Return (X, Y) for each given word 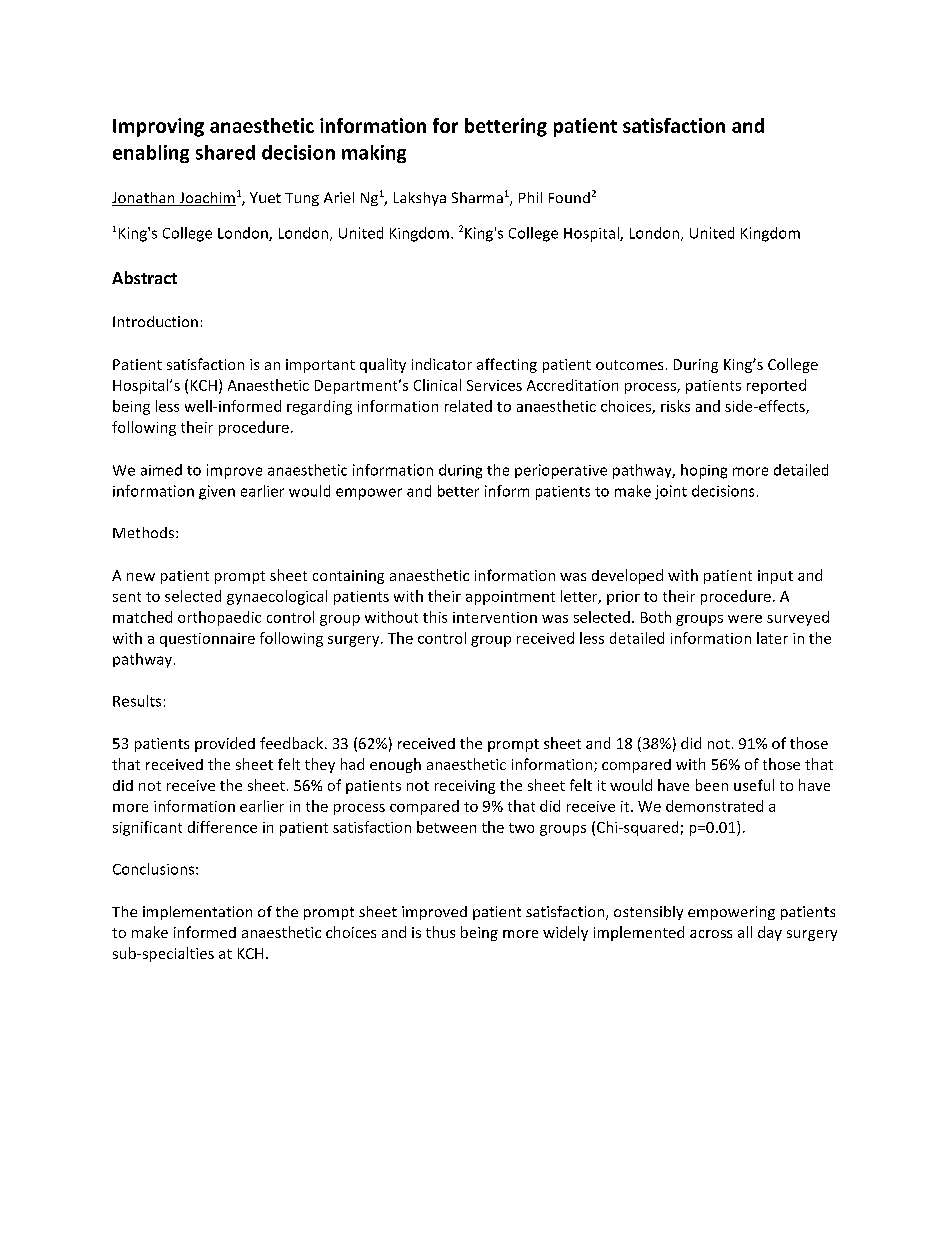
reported (776, 386)
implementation (197, 913)
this (435, 617)
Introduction (155, 321)
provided (225, 744)
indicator (442, 364)
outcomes (629, 365)
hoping (704, 471)
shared (225, 152)
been (712, 785)
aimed (161, 470)
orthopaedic (219, 618)
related (468, 406)
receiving (465, 787)
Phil (530, 197)
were (745, 619)
